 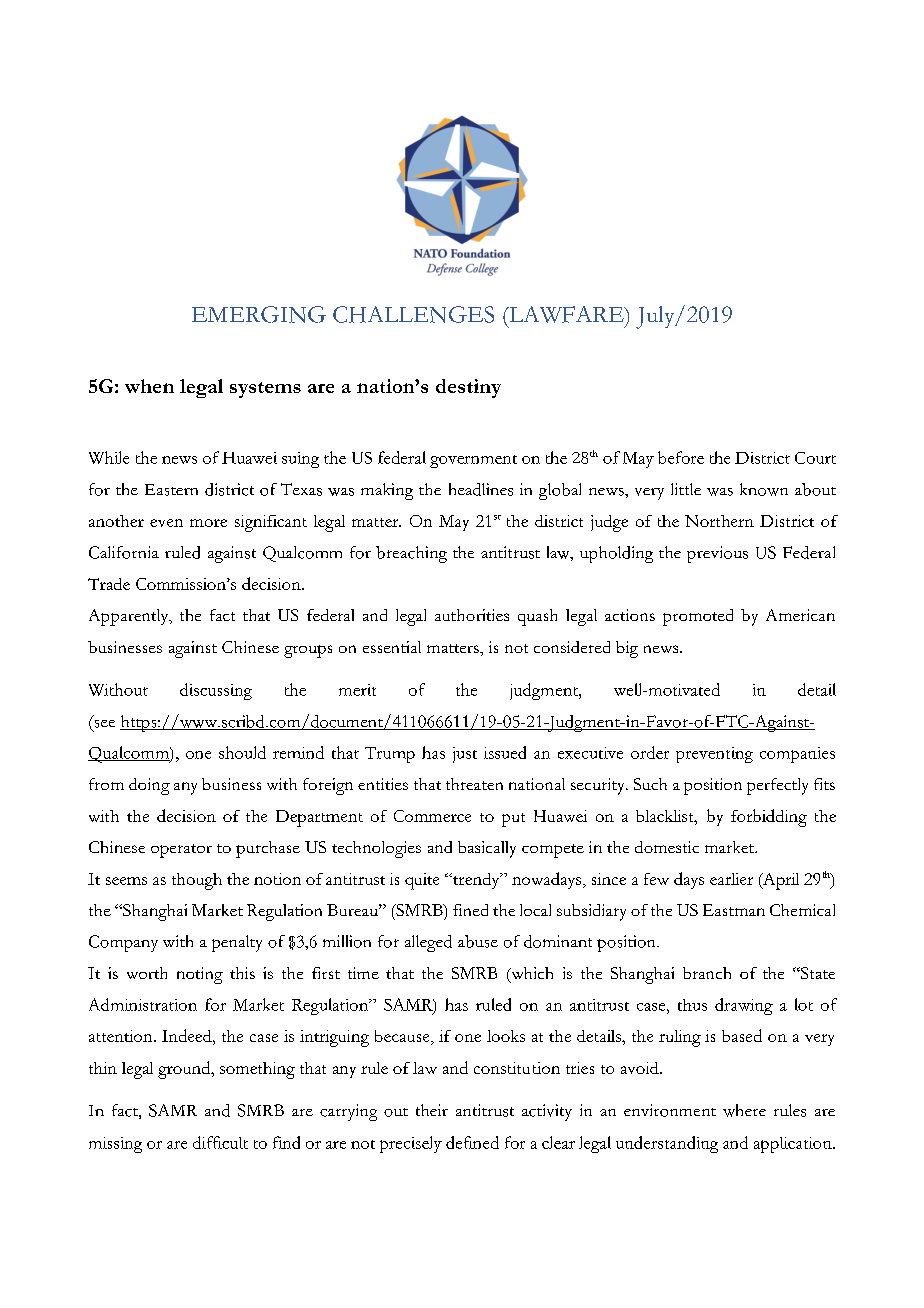 I want to click on authorities, so click(x=472, y=615).
